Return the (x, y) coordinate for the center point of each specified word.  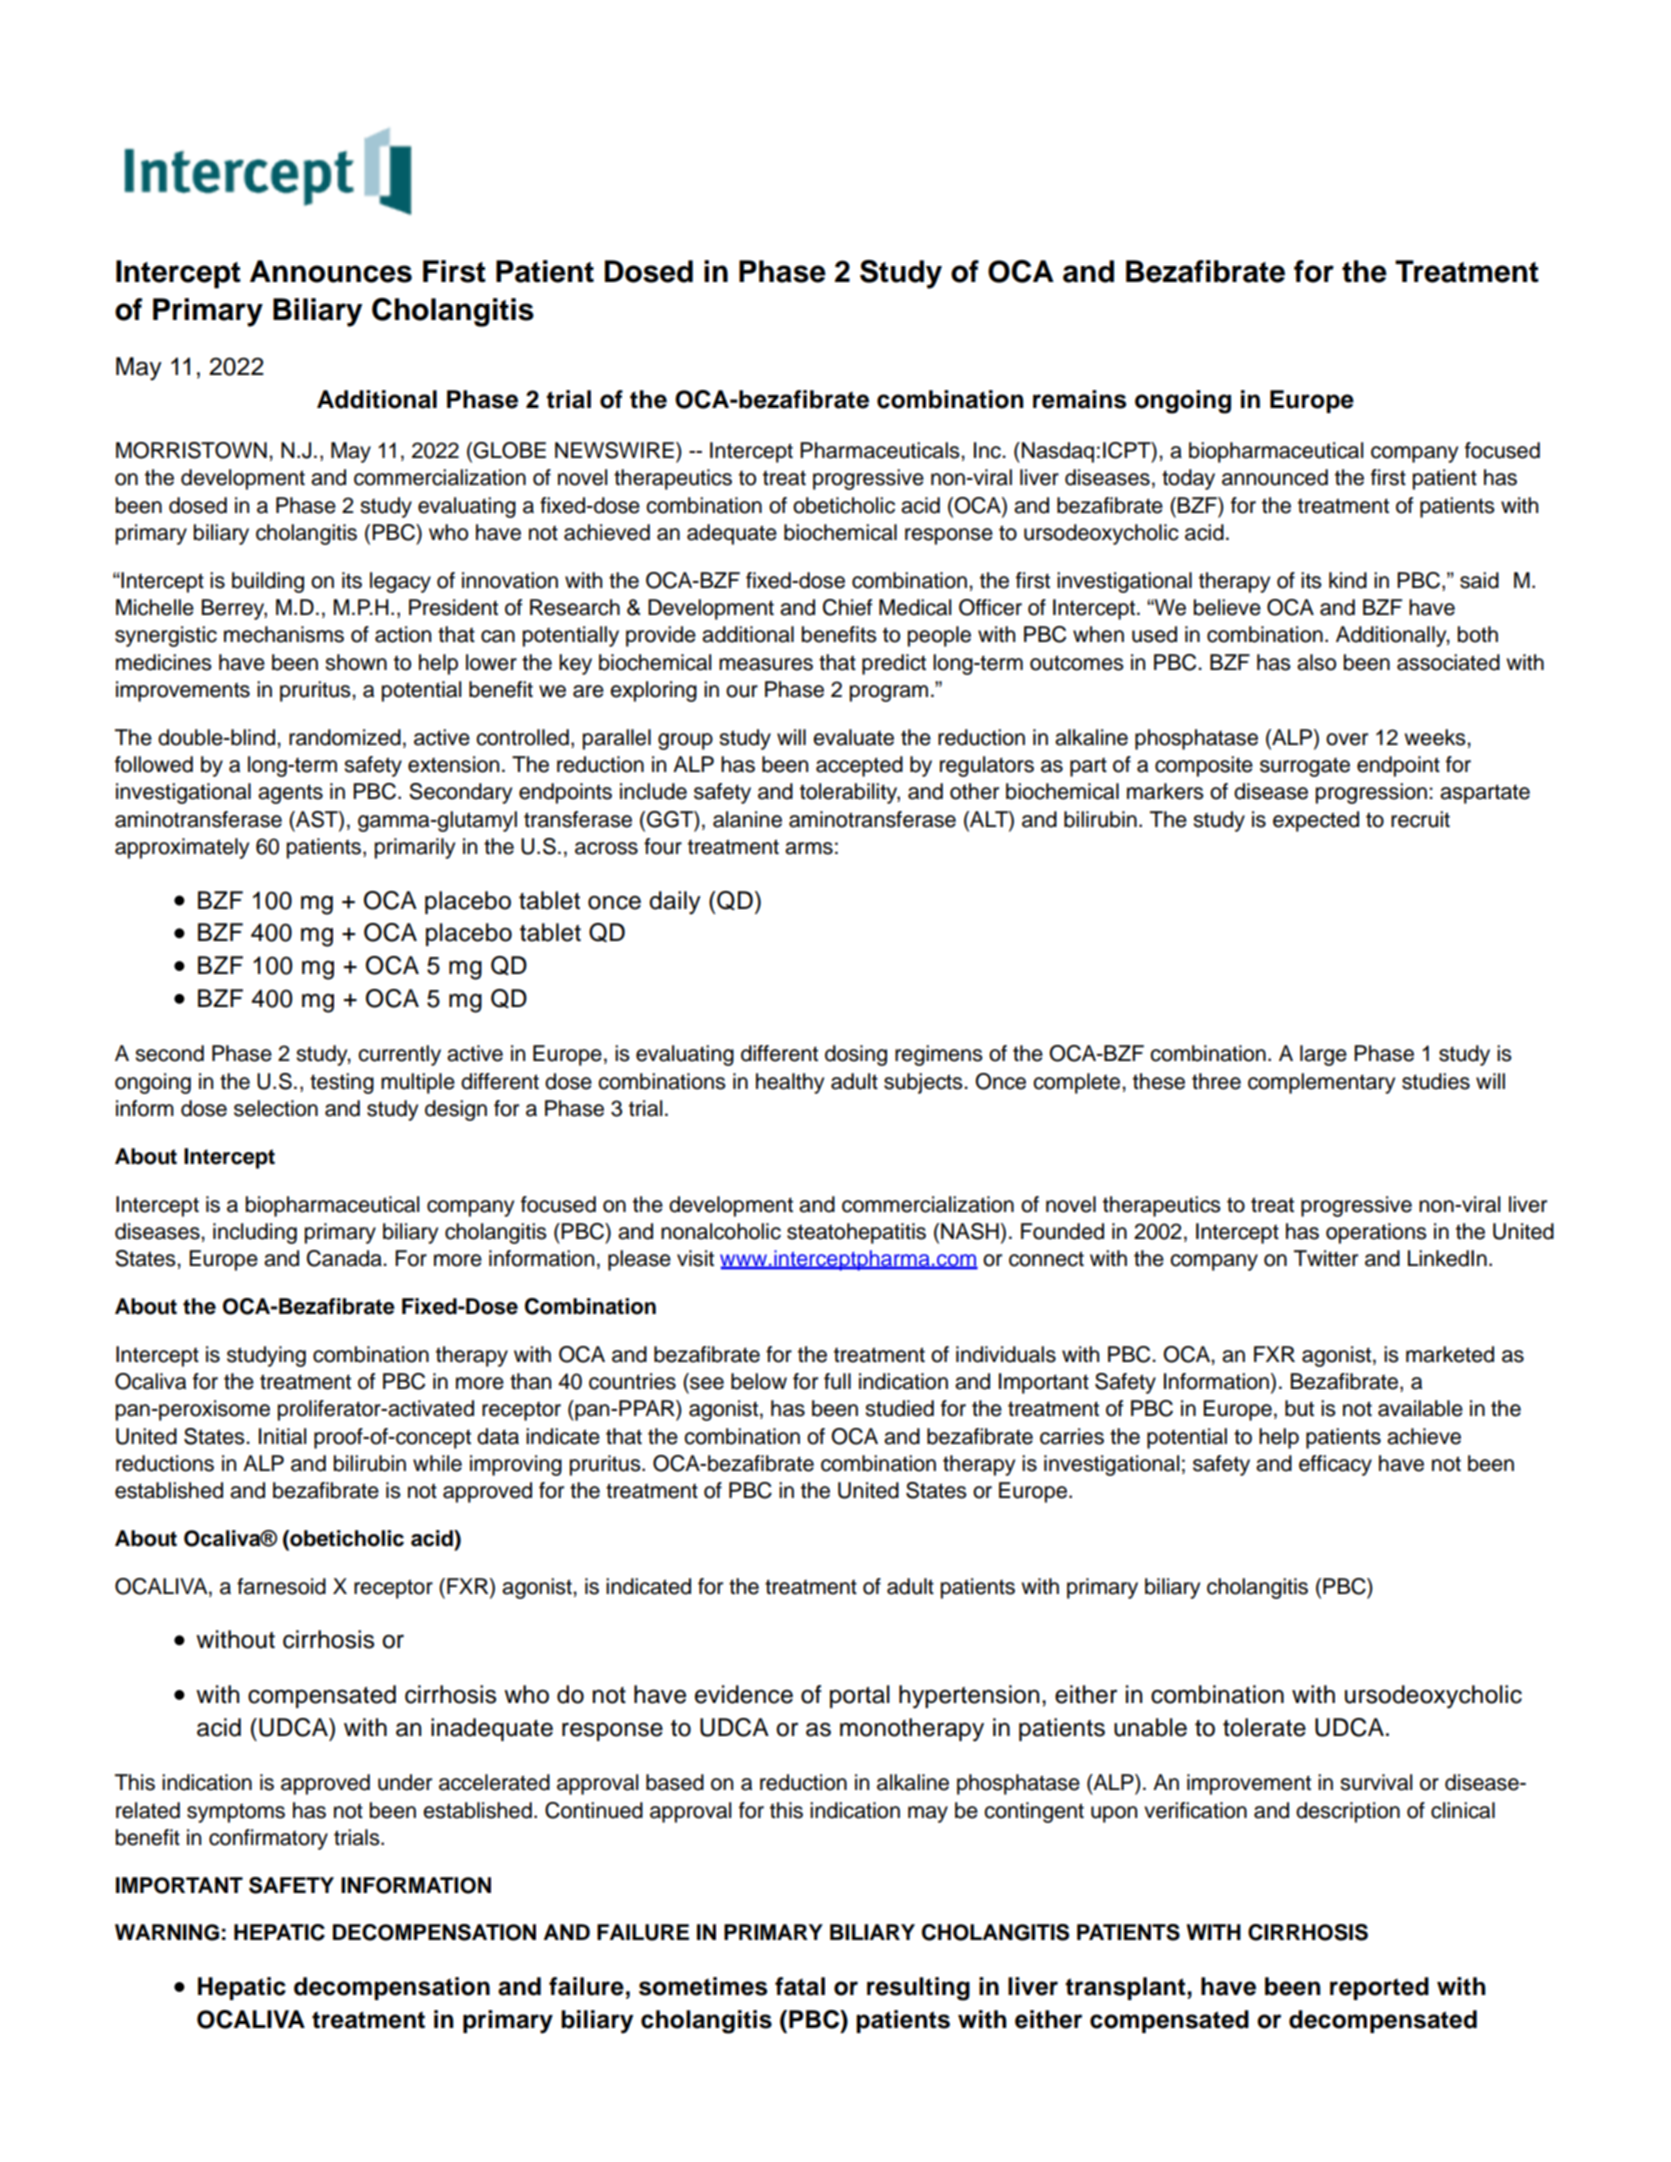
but (1299, 1408)
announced (1275, 477)
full (837, 1381)
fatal (800, 1986)
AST (317, 820)
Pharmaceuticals (881, 450)
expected (1316, 821)
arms (809, 848)
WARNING (167, 1932)
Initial (282, 1436)
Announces (331, 271)
